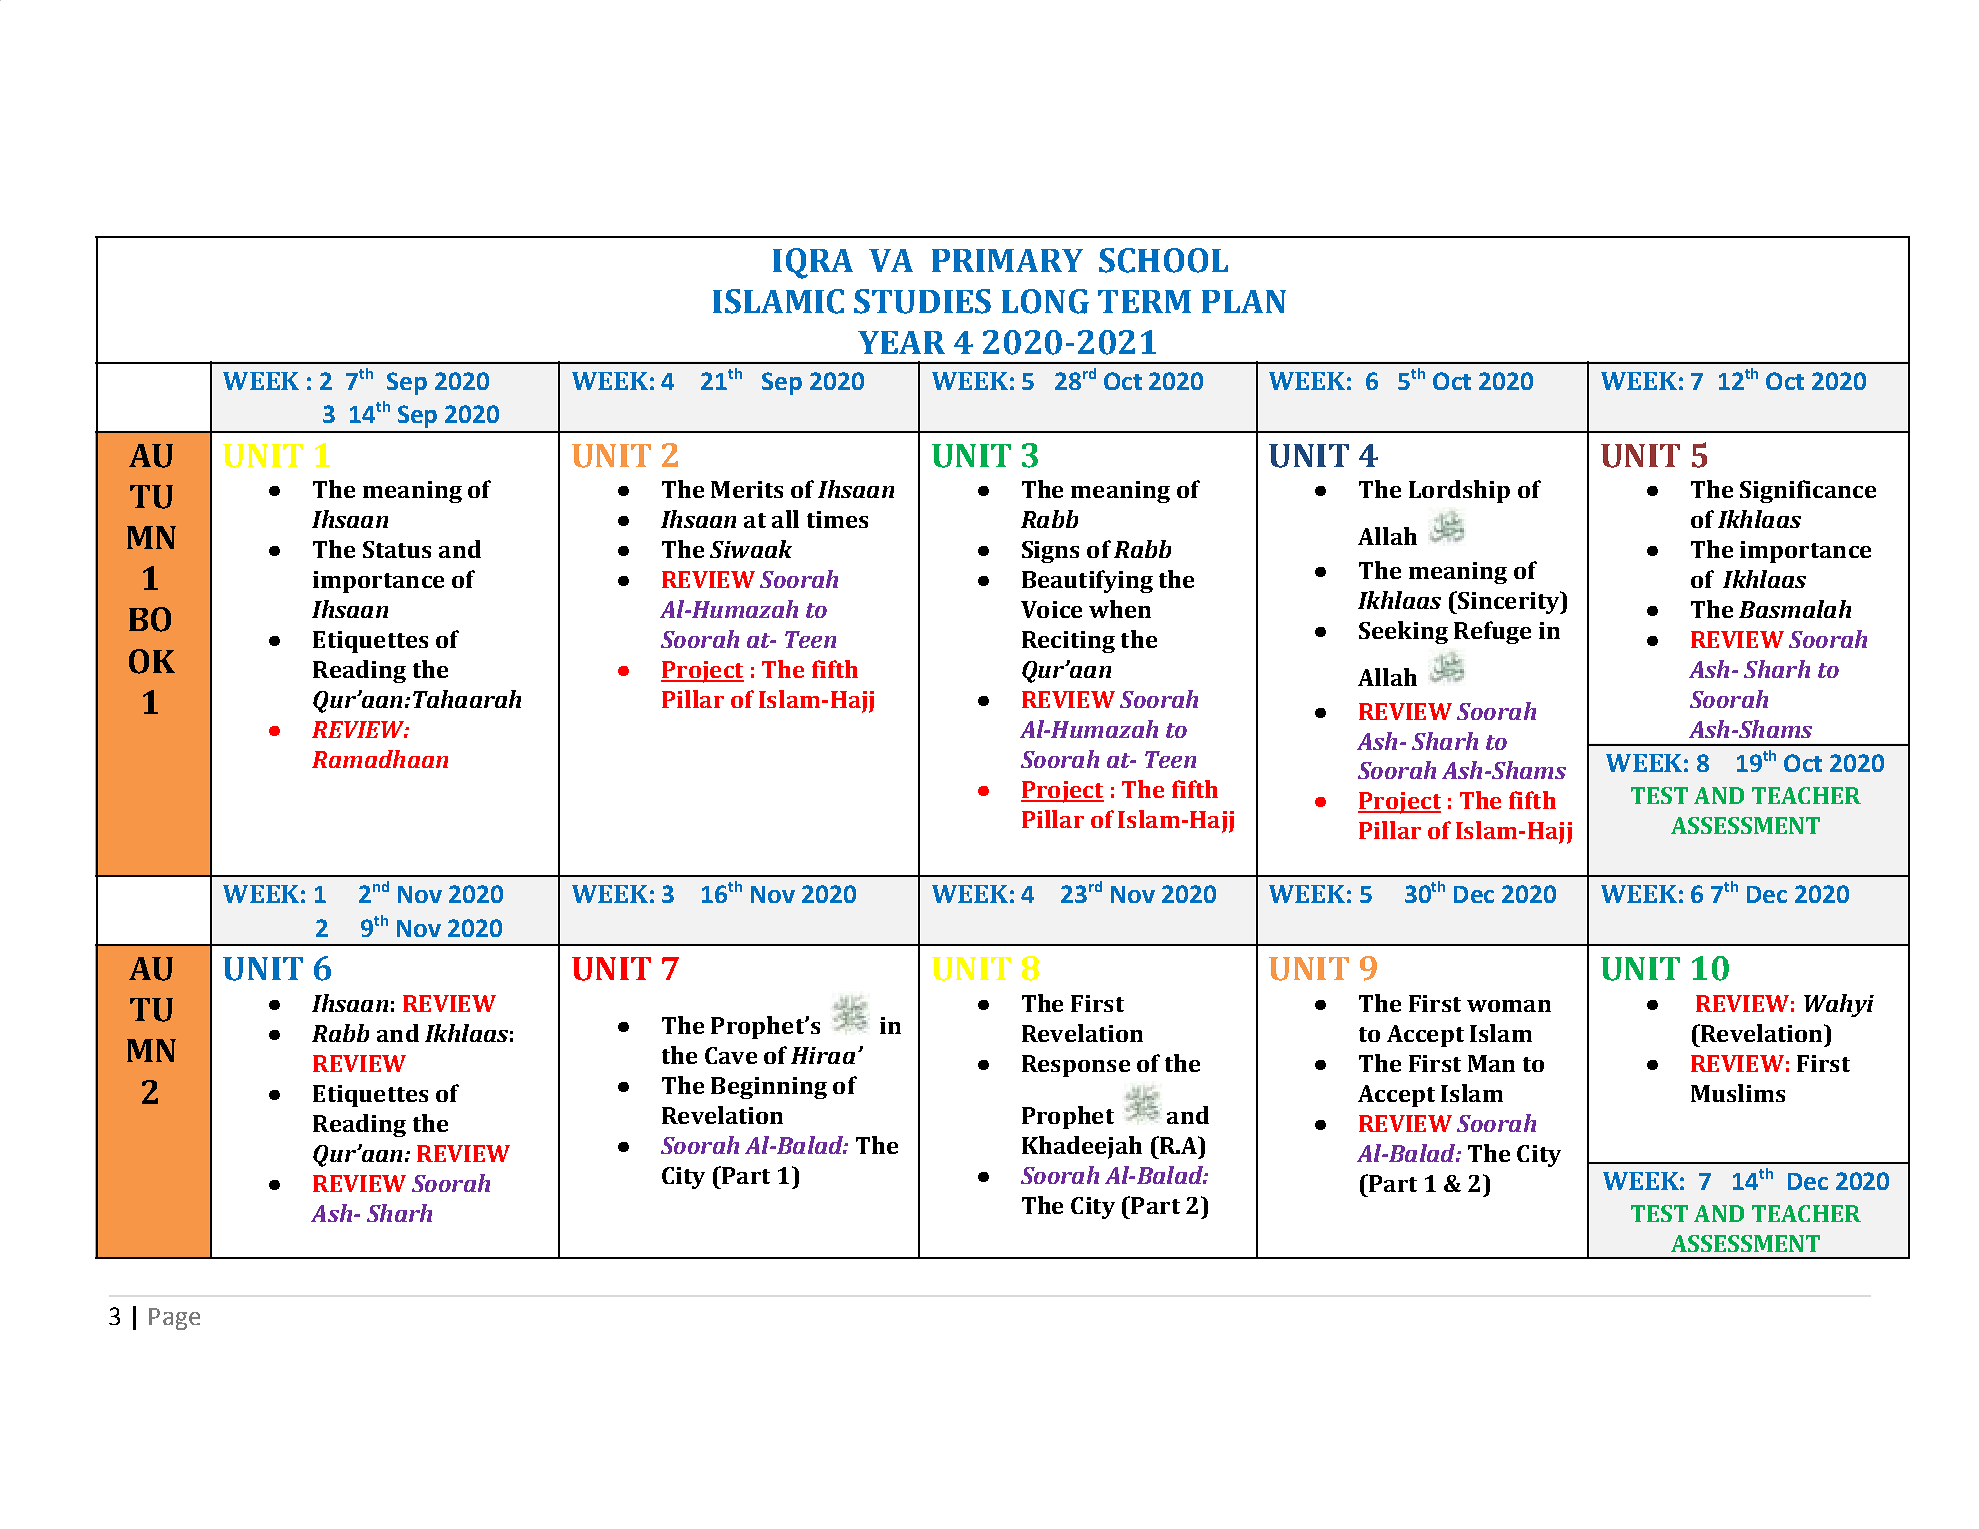  I want to click on PLAN, so click(1244, 301).
